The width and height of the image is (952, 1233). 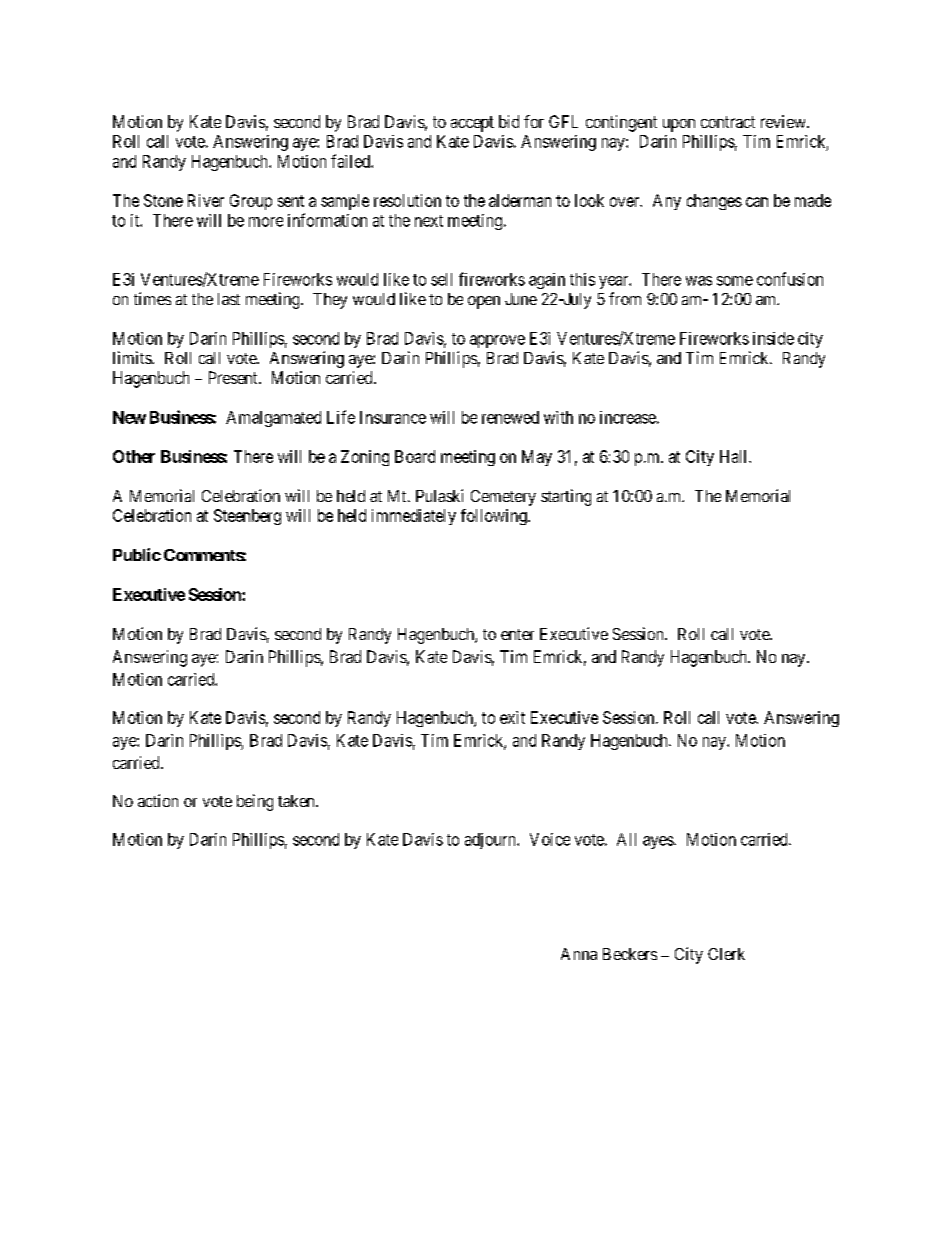 I want to click on Public, so click(x=137, y=554).
